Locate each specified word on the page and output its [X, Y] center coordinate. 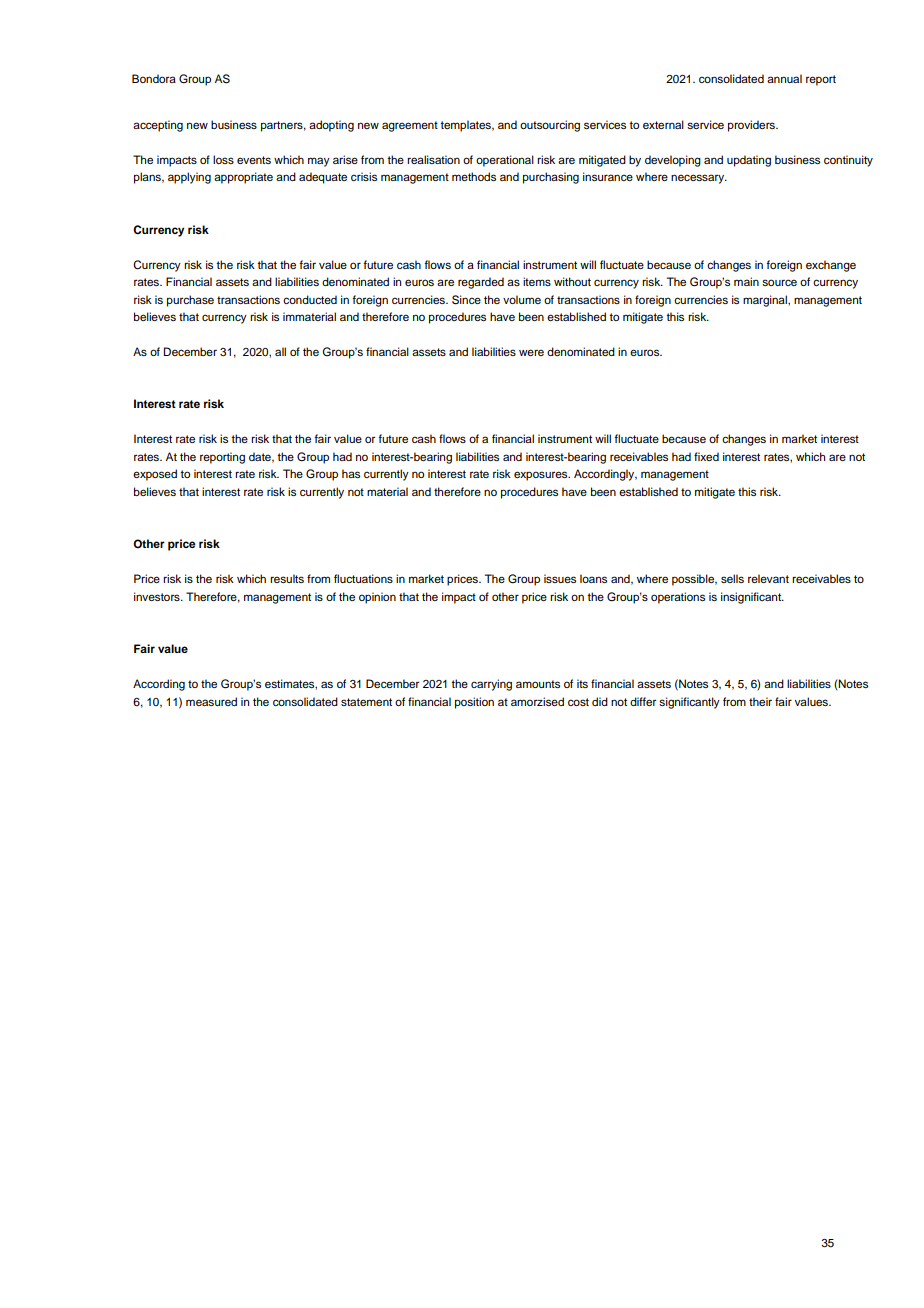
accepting [158, 126]
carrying [491, 685]
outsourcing [550, 126]
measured [211, 701]
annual [784, 78]
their [760, 701]
